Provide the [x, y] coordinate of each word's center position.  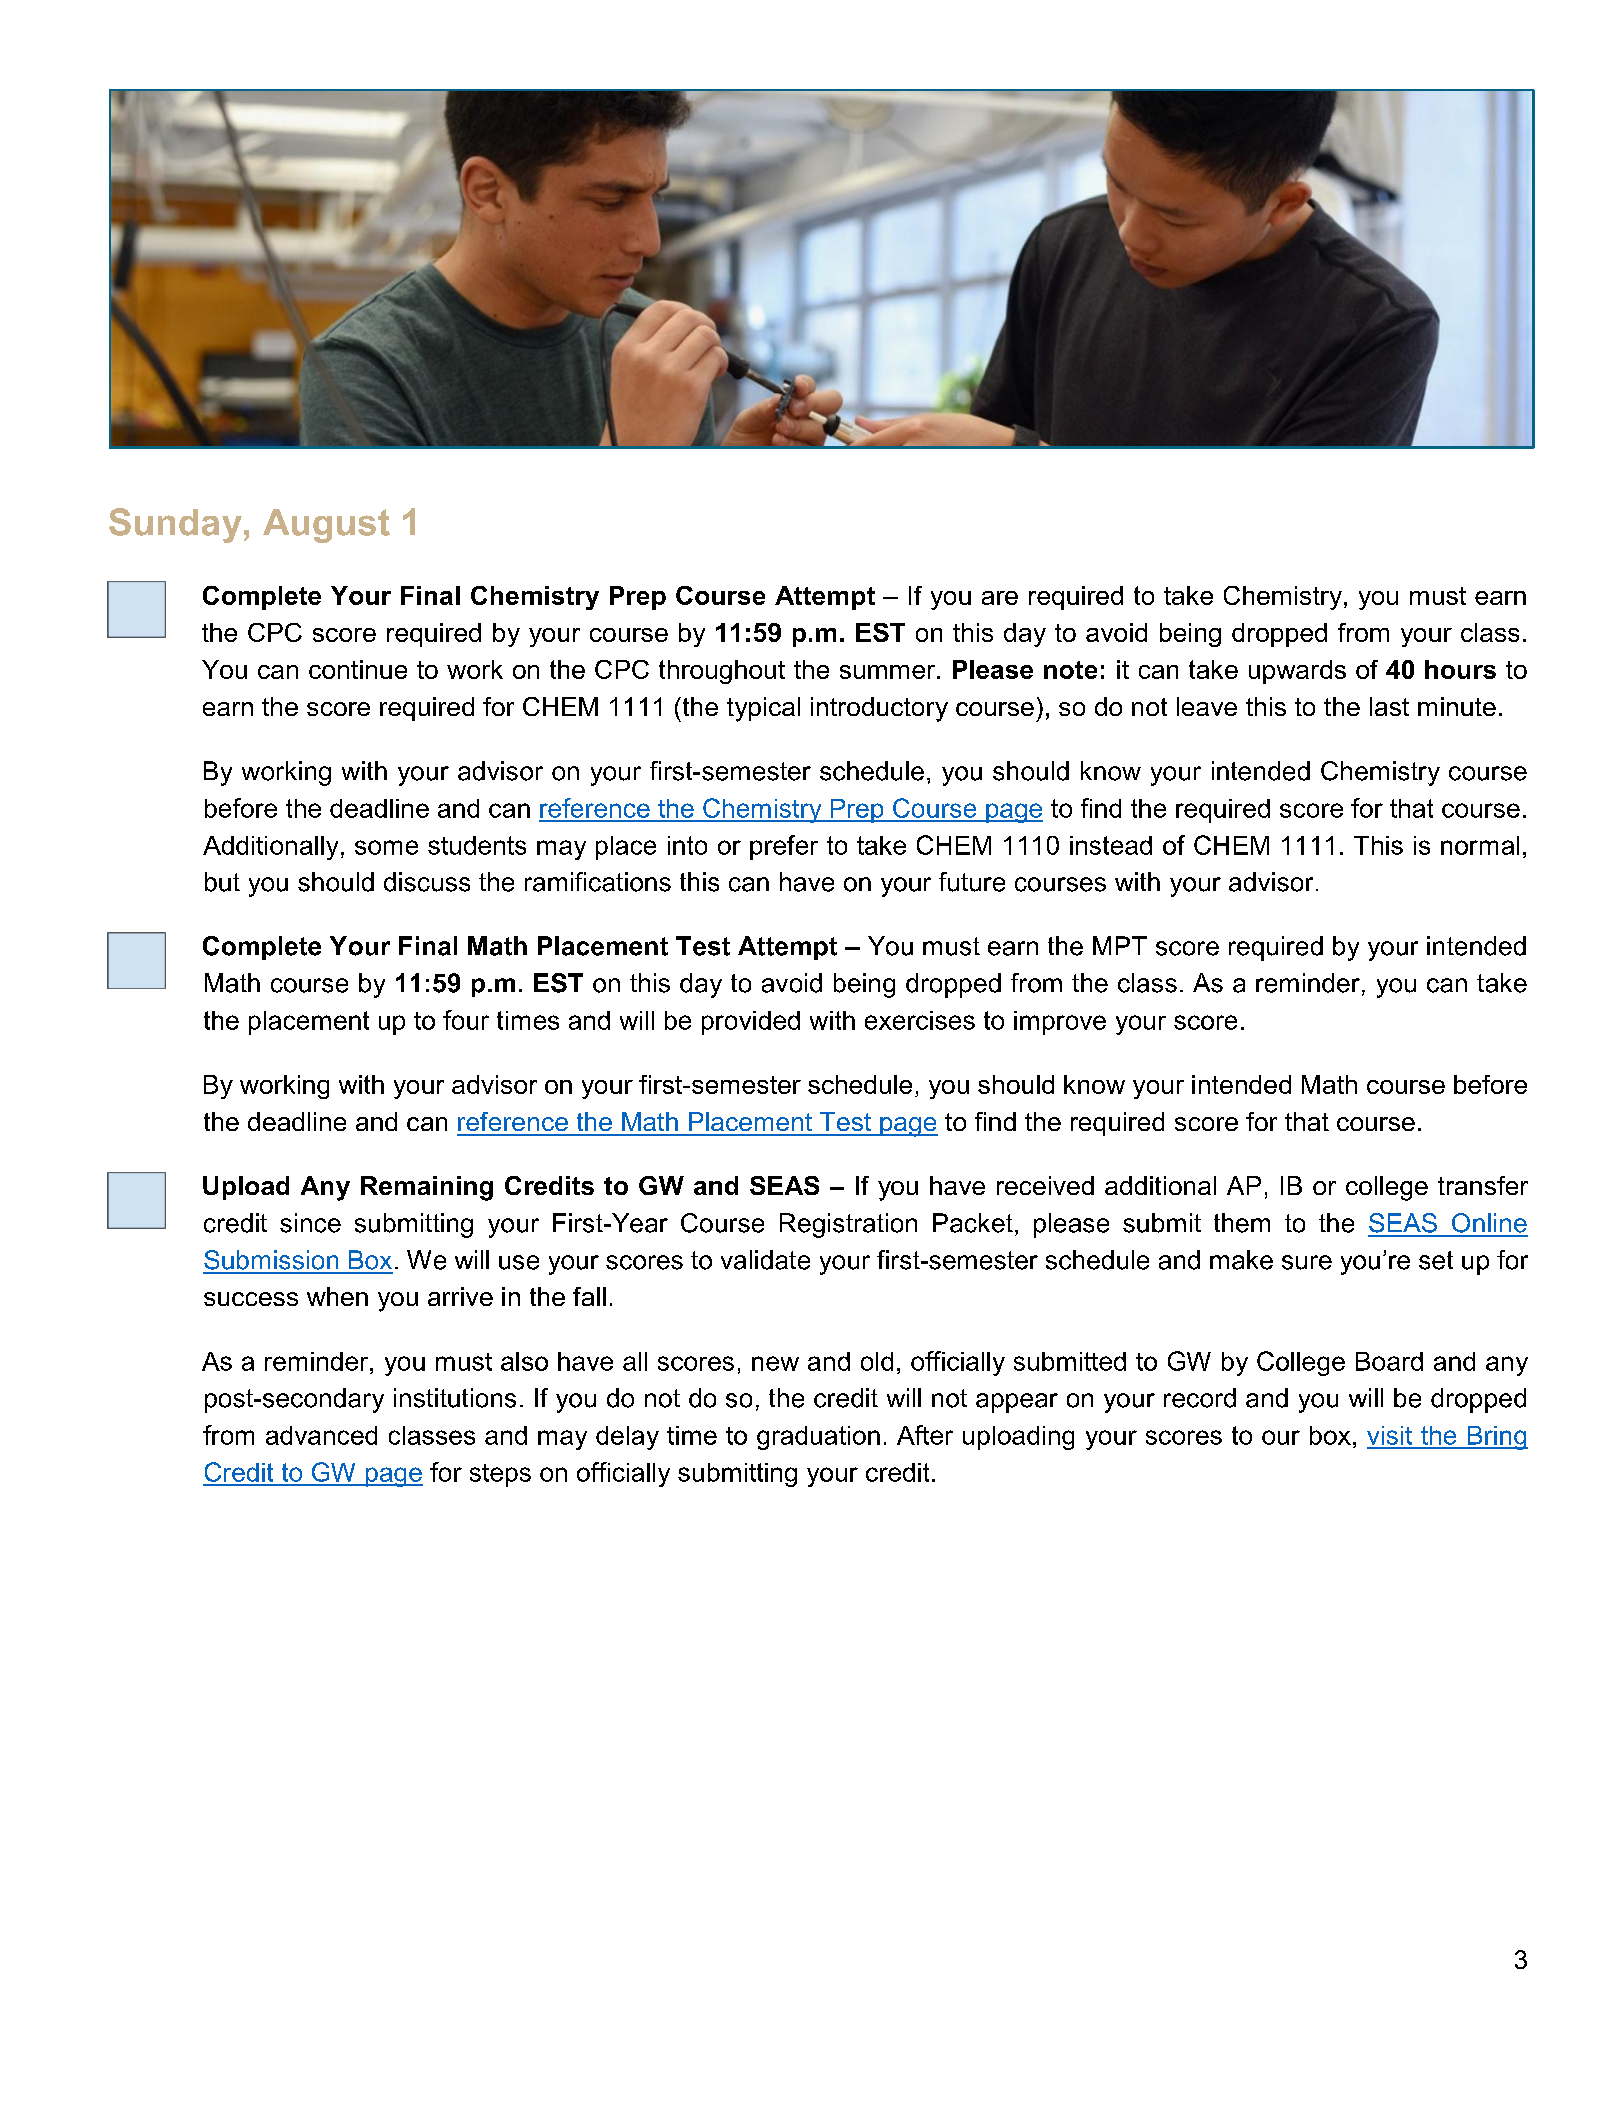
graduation [818, 1438]
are [1000, 598]
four [466, 1020]
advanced [321, 1435]
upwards [1297, 672]
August [326, 526]
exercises [920, 1020]
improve [1060, 1023]
